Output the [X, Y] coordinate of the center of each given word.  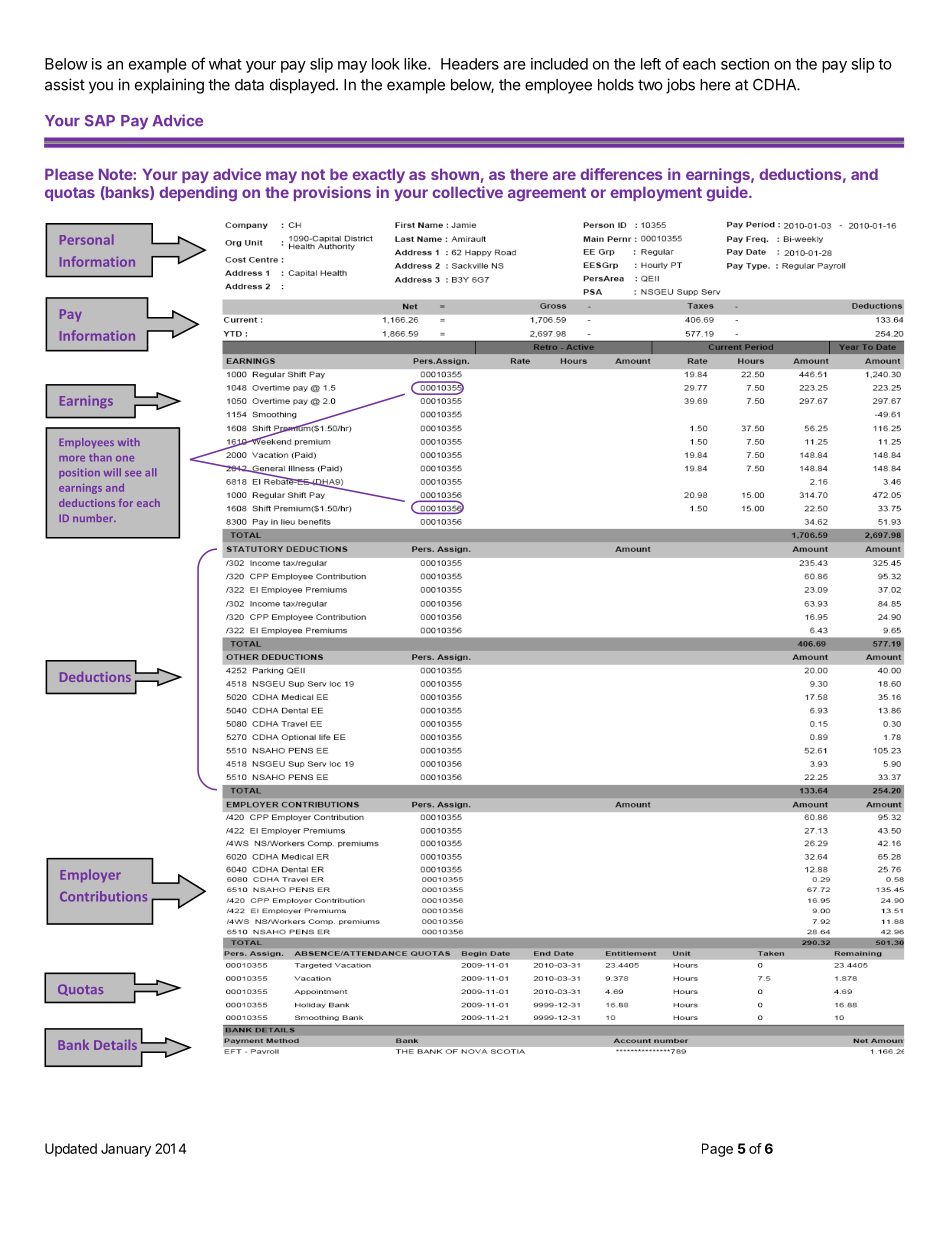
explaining [169, 86]
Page [717, 1150]
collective [467, 192]
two [650, 85]
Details [115, 1044]
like [416, 64]
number [94, 518]
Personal [87, 239]
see [133, 474]
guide [728, 194]
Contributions [103, 896]
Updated [71, 1150]
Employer [90, 875]
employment [656, 193]
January [126, 1150]
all [150, 472]
